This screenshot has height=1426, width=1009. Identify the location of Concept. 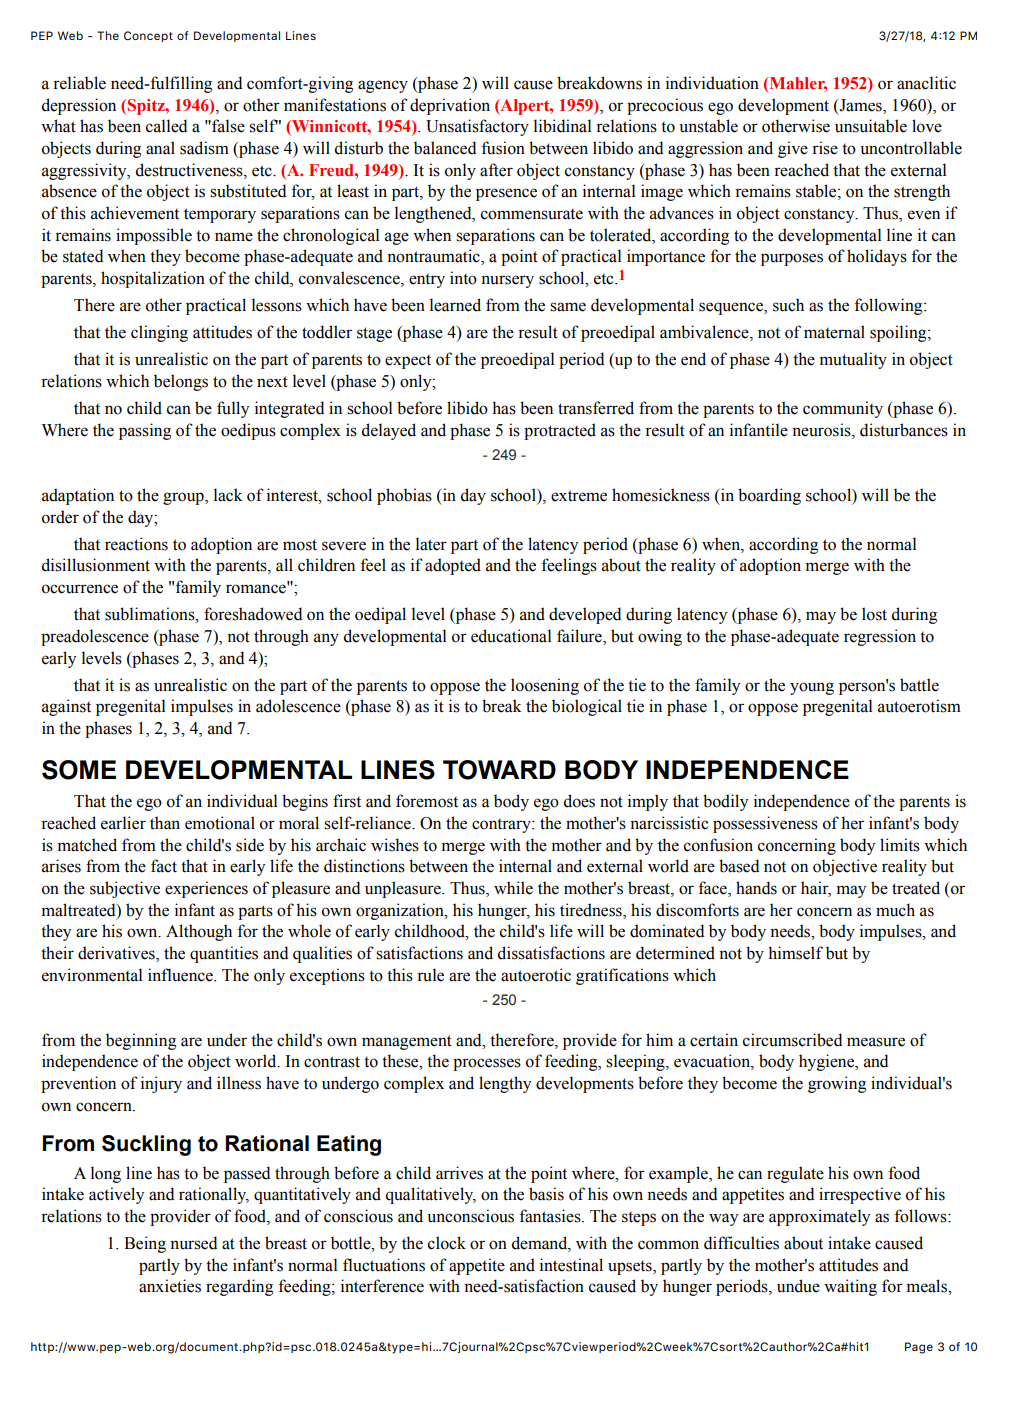
(148, 36).
